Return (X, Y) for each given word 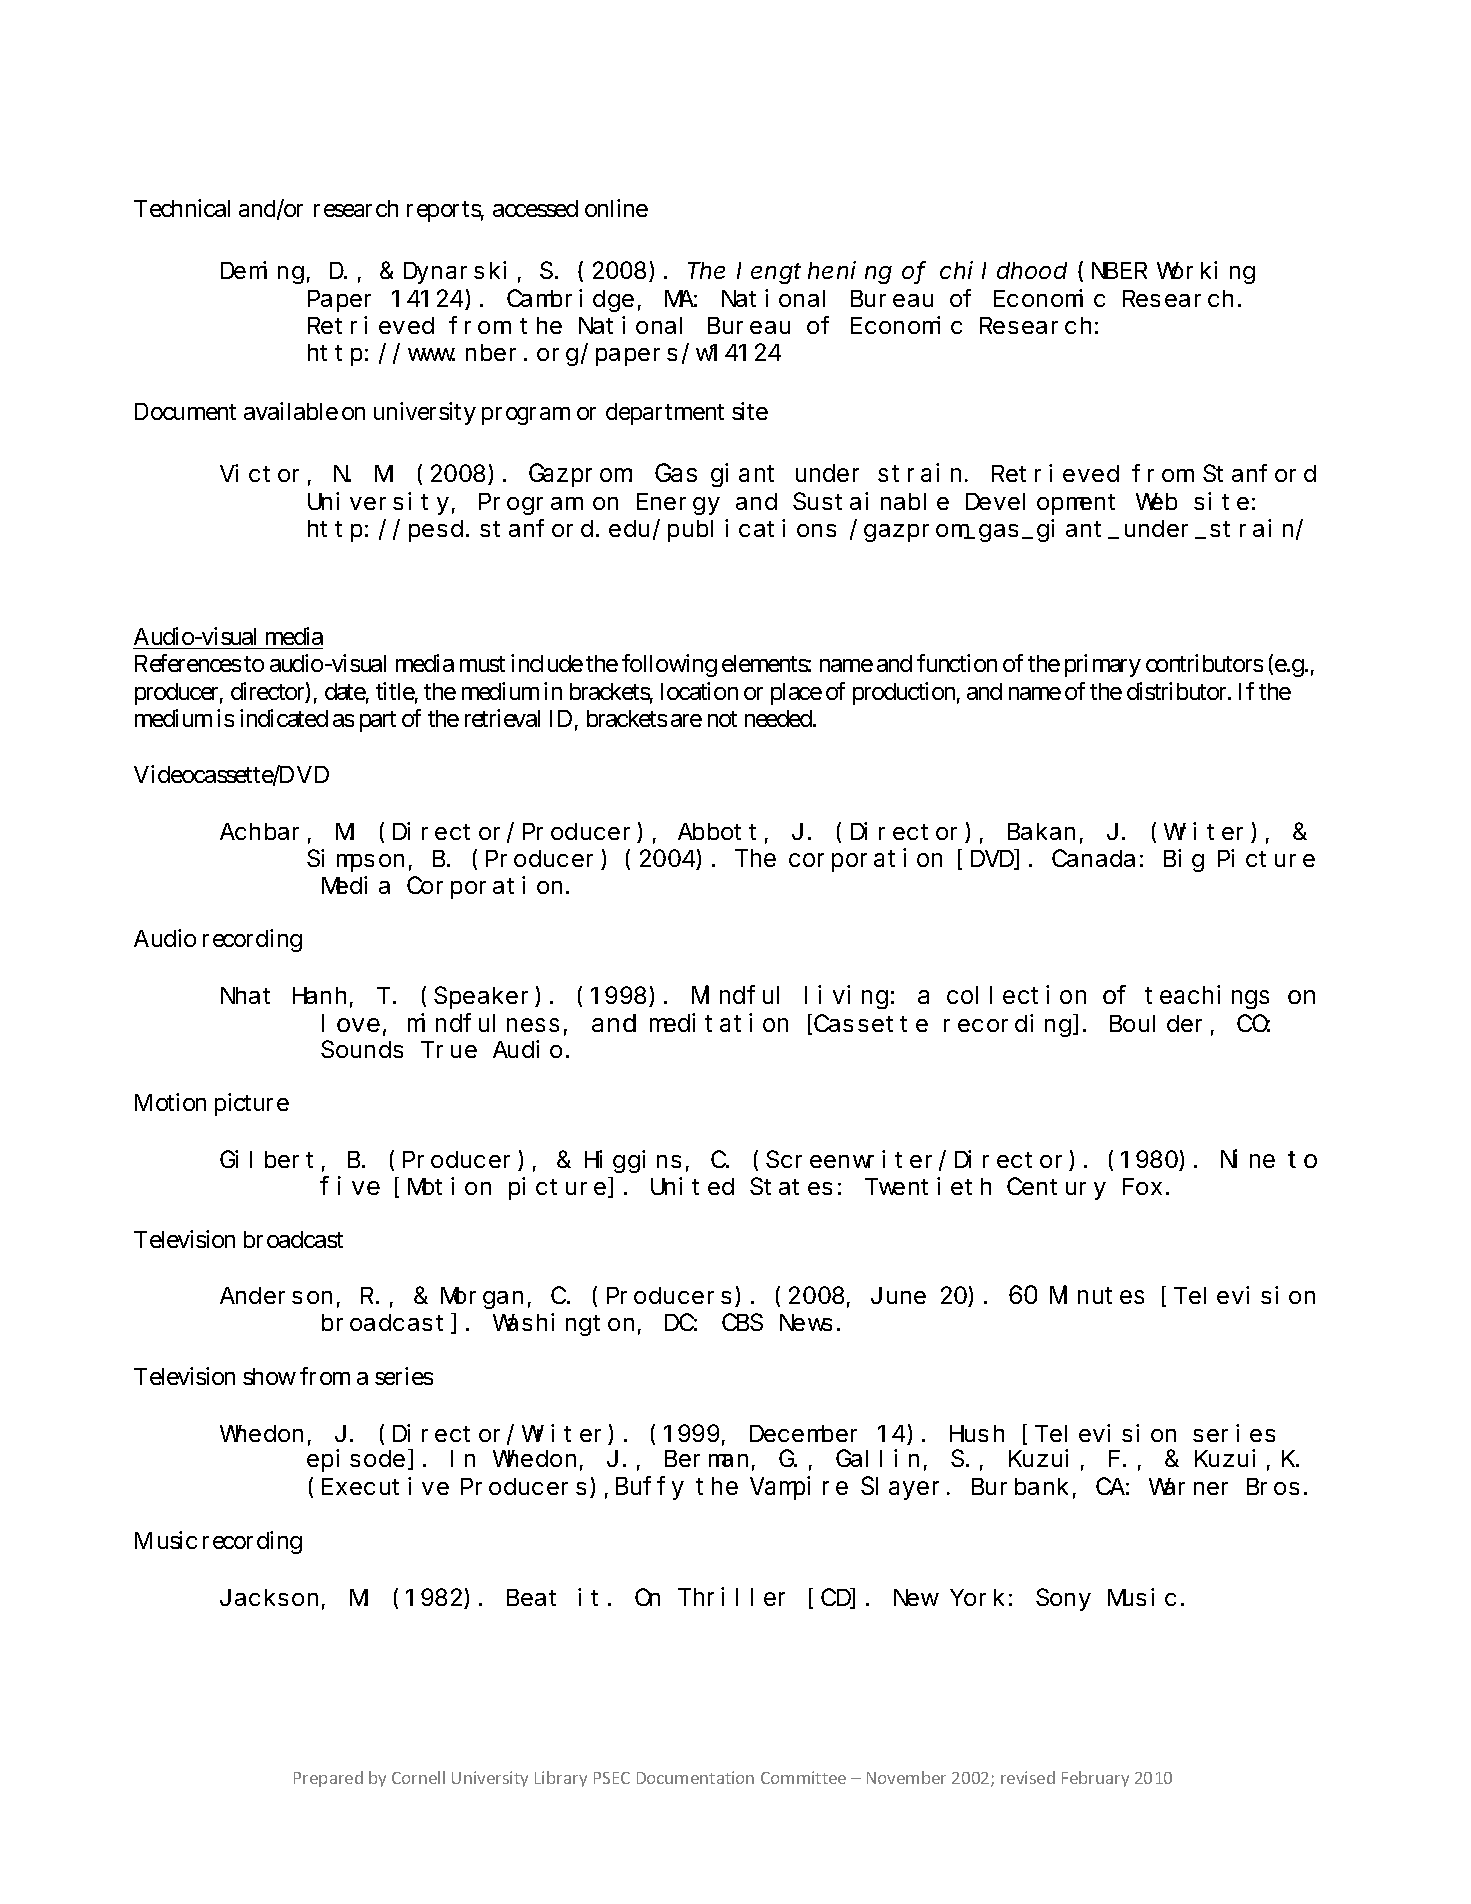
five (350, 1185)
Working (1206, 273)
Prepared (328, 1779)
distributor (1178, 691)
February (1095, 1779)
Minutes (1097, 1294)
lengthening (814, 273)
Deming (262, 273)
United (692, 1186)
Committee (803, 1777)
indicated (284, 718)
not (722, 719)
